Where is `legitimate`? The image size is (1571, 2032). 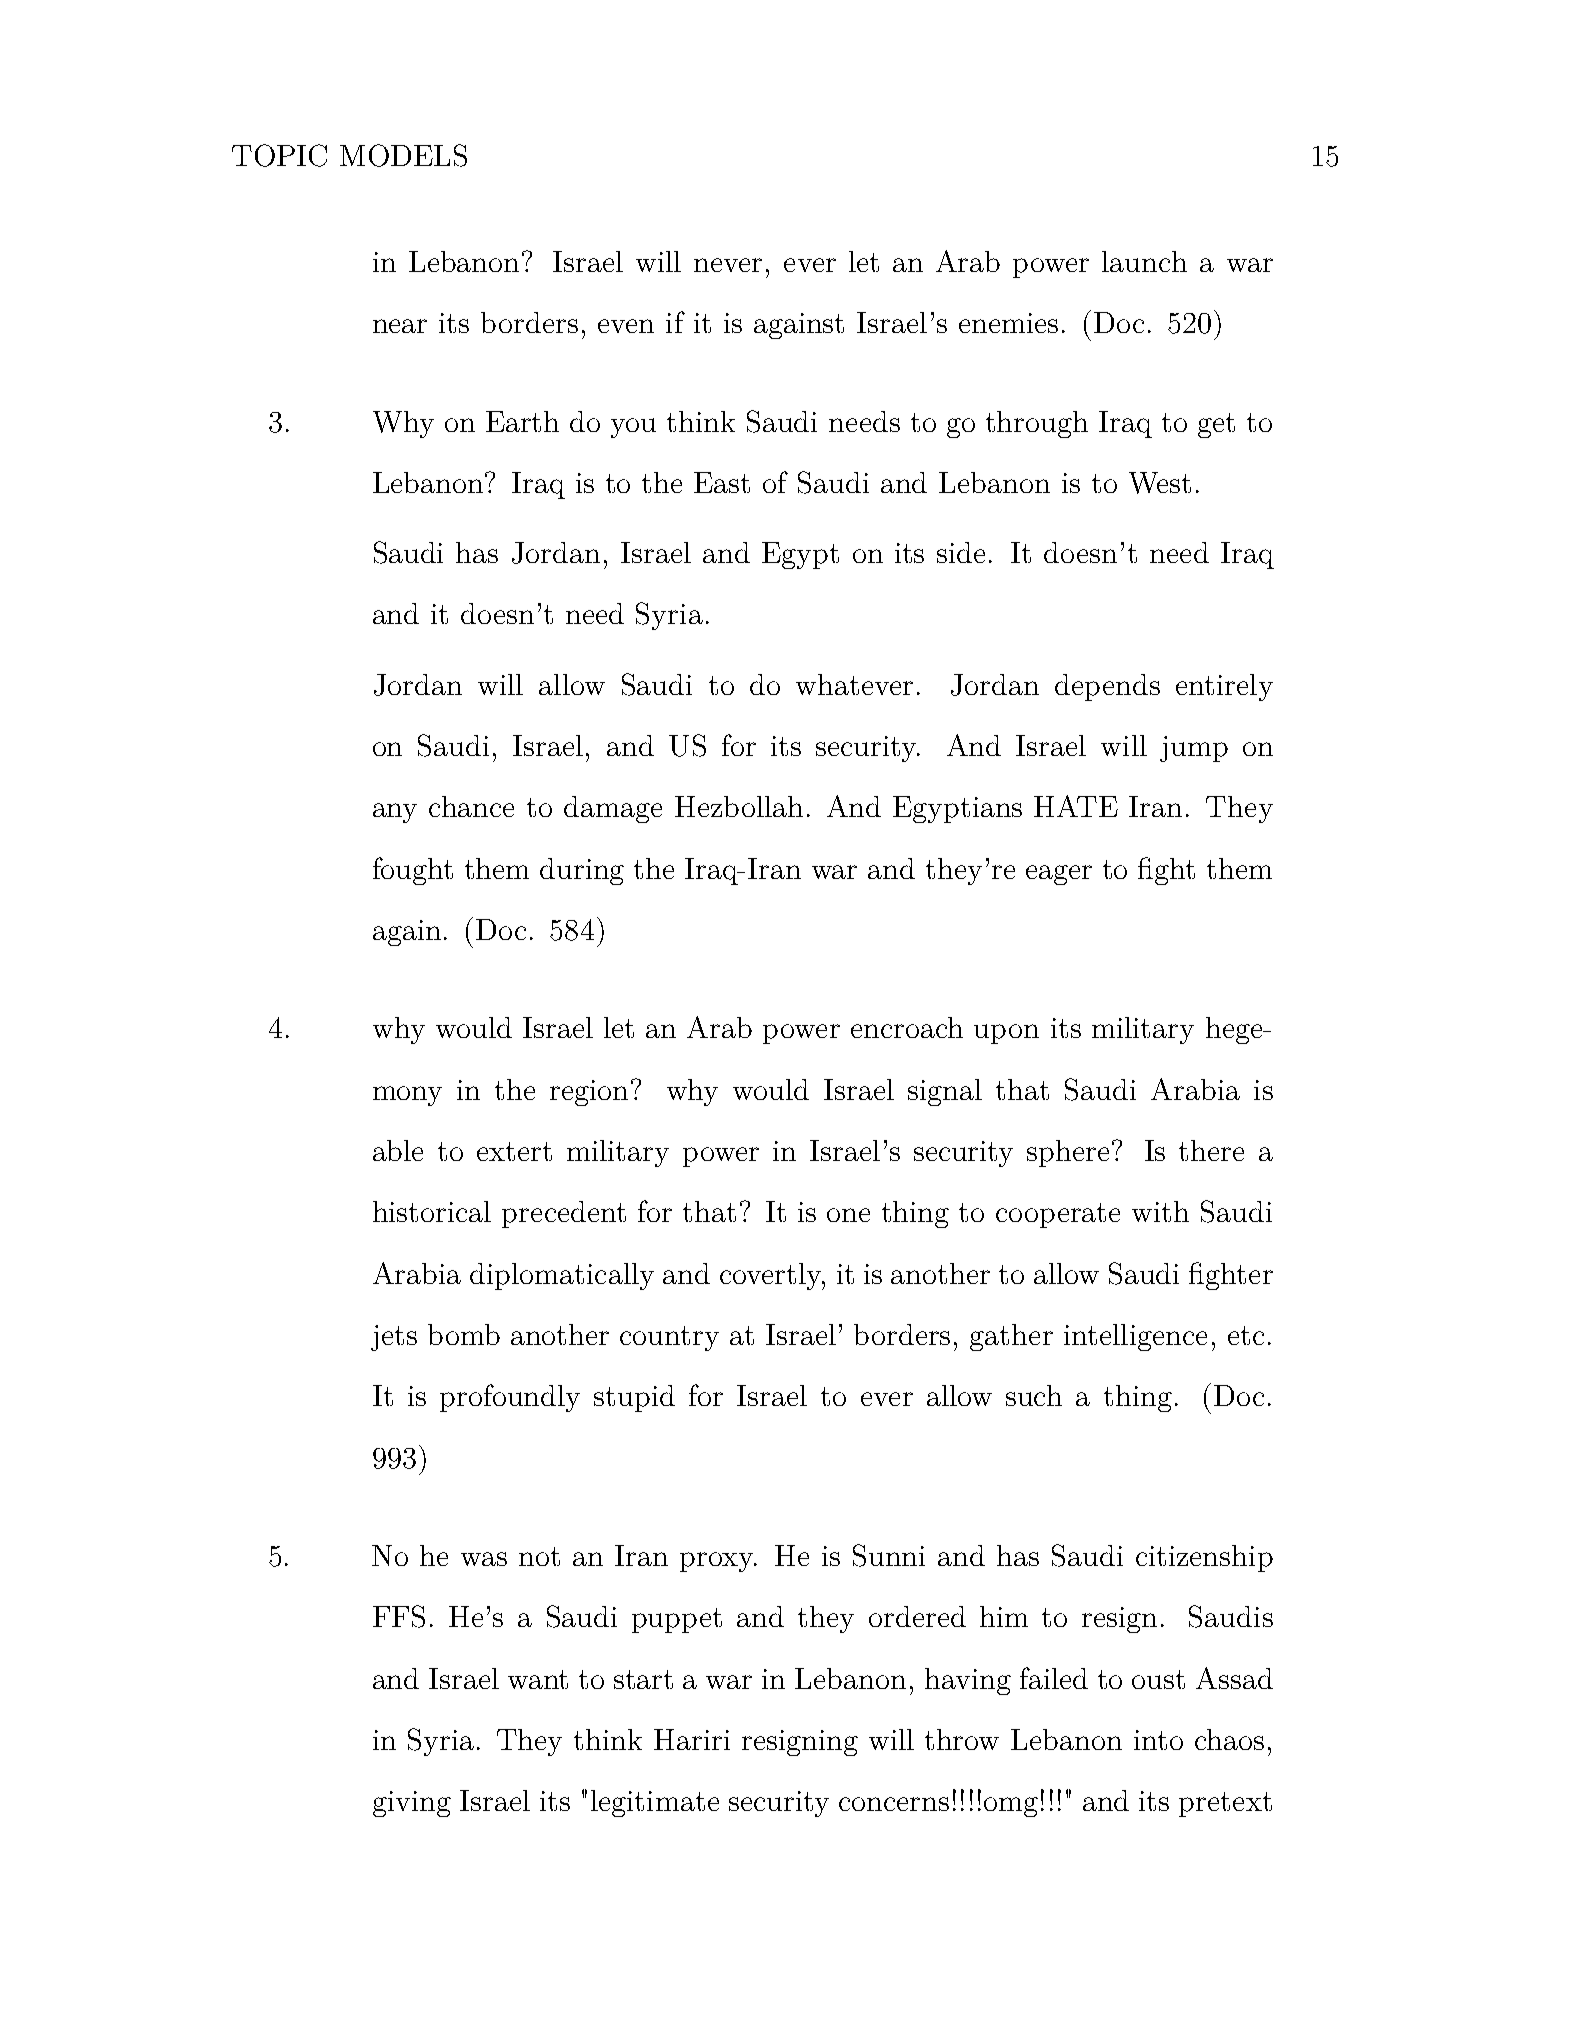
legitimate is located at coordinates (655, 1803).
